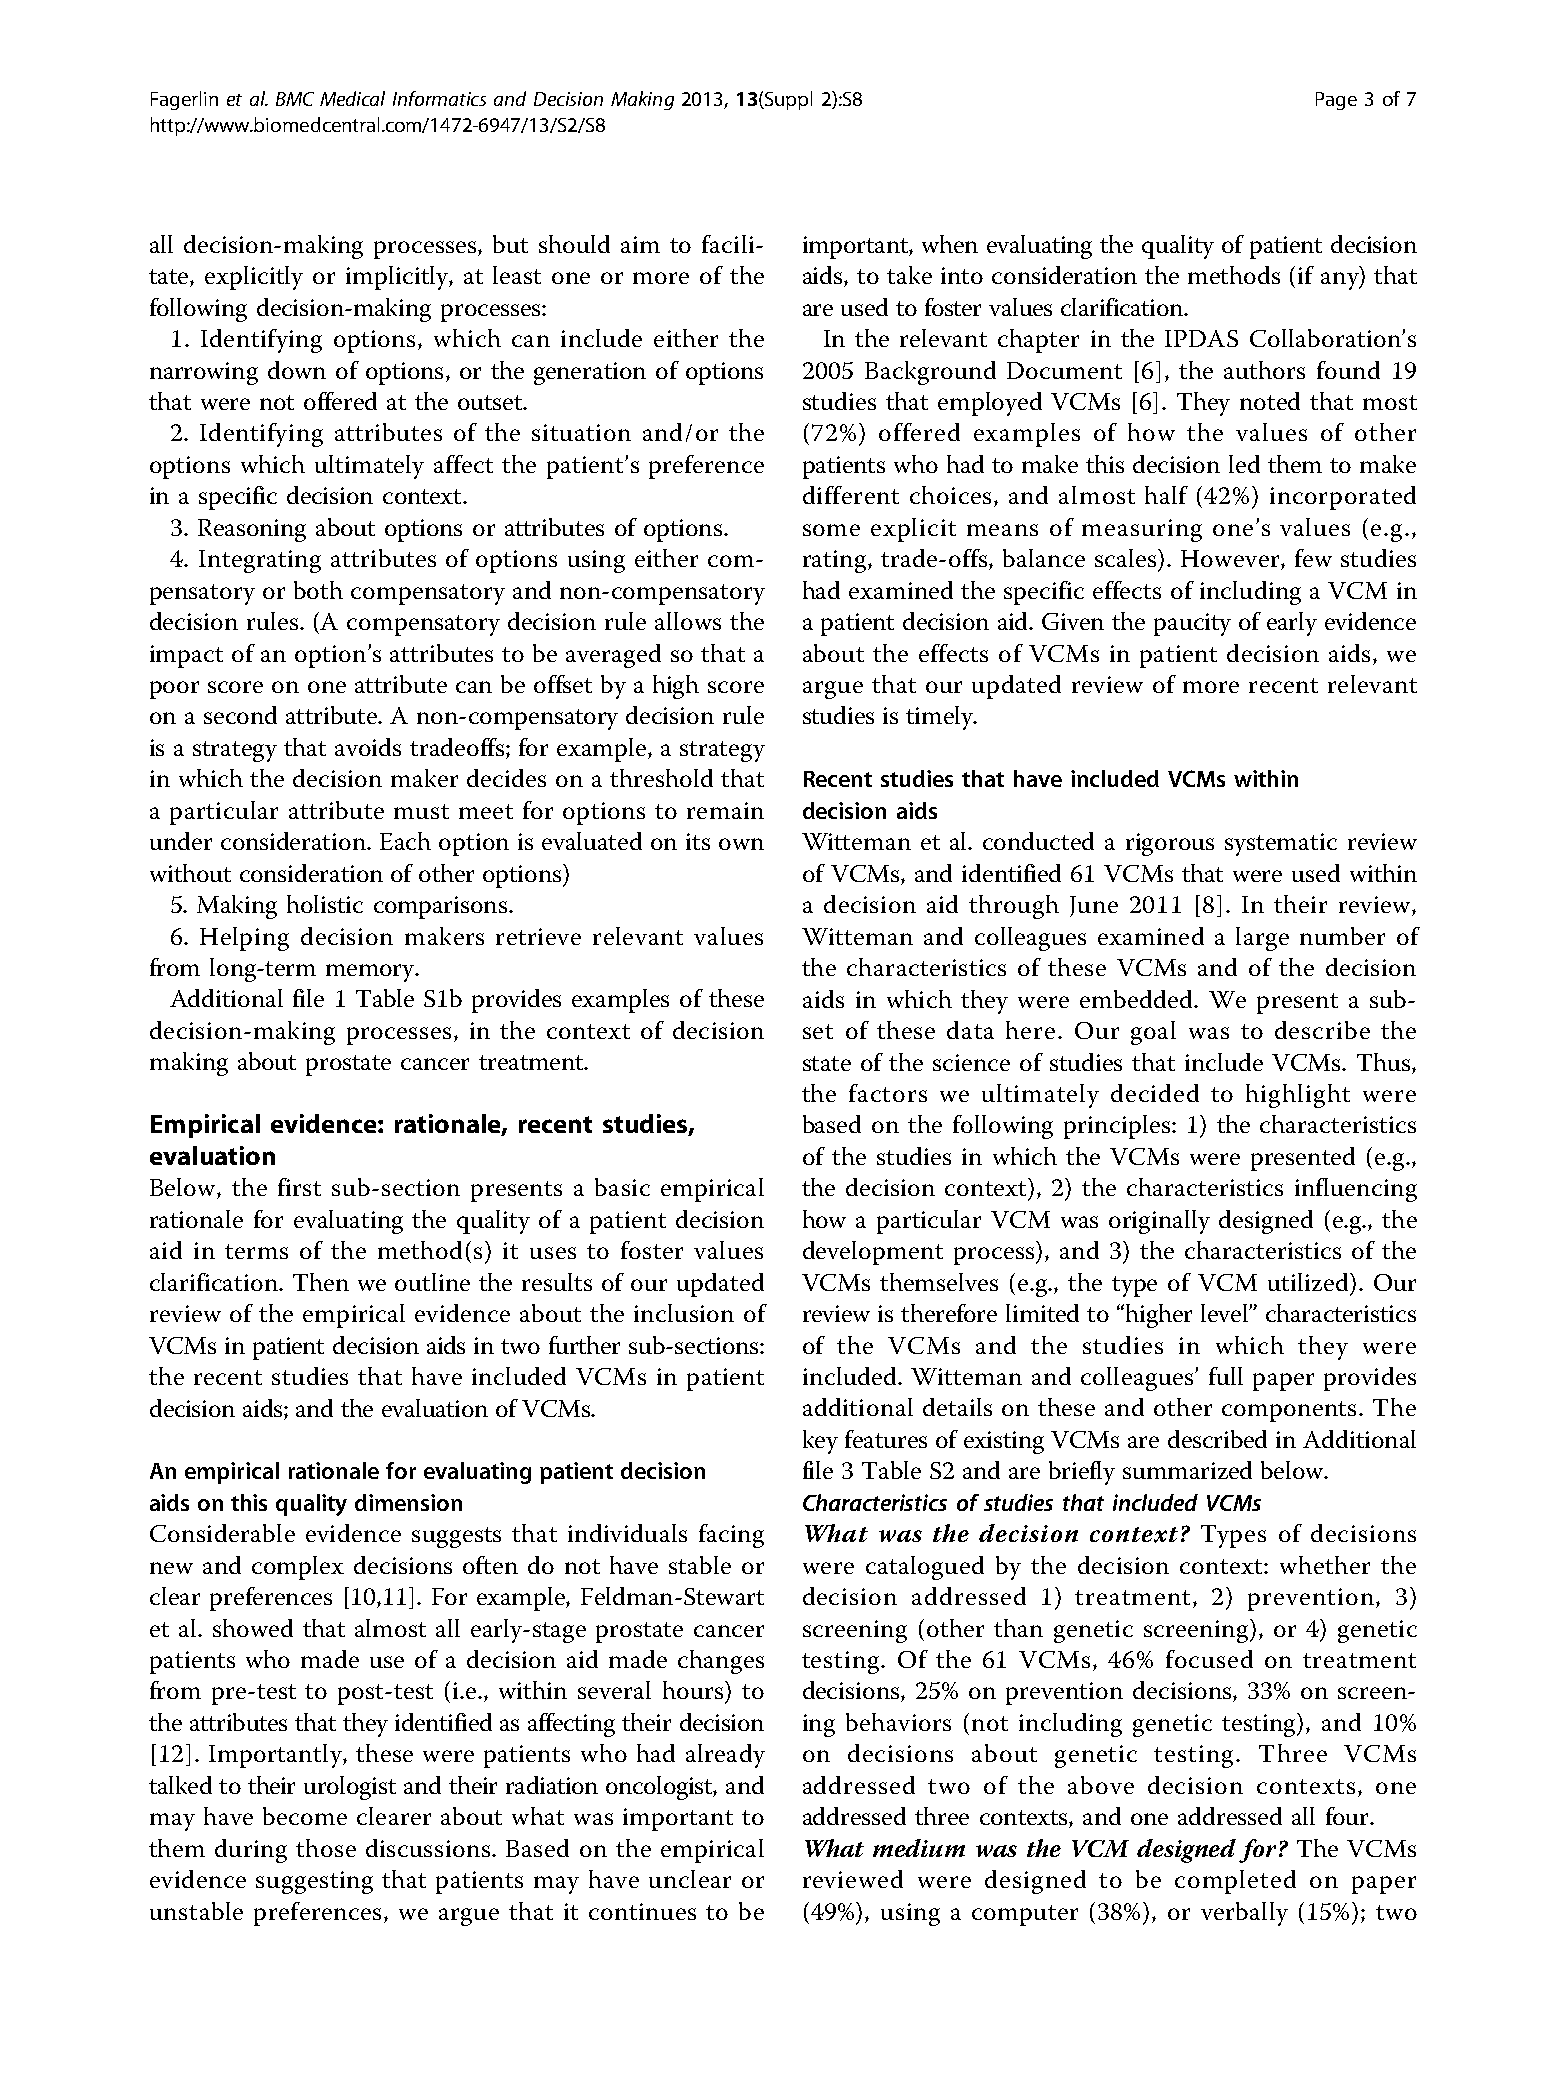 Image resolution: width=1566 pixels, height=2088 pixels. Describe the element at coordinates (1159, 1222) in the document. I see `originally` at that location.
